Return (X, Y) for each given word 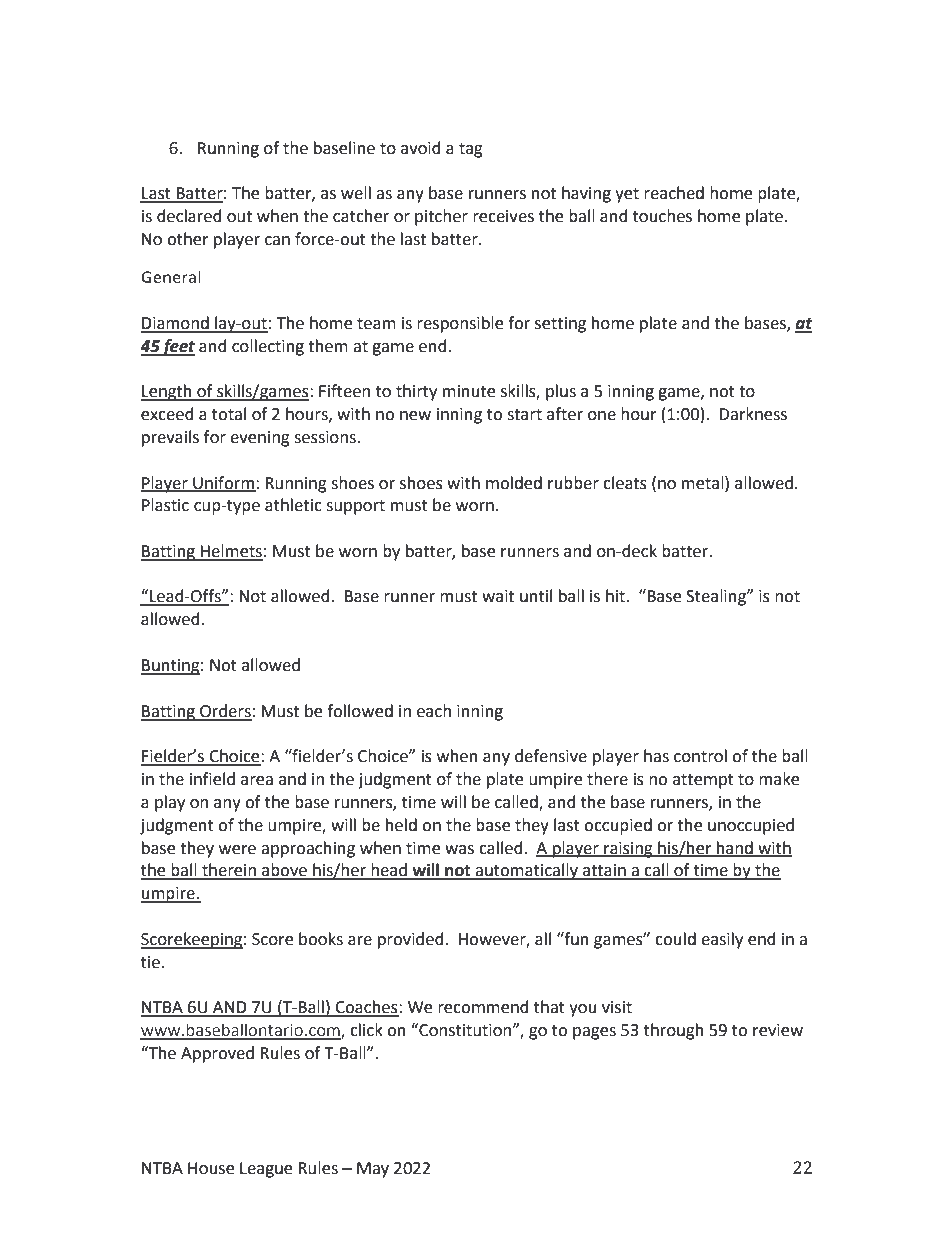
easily (722, 940)
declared (189, 216)
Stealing (717, 597)
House (211, 1168)
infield (212, 779)
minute (469, 391)
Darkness (753, 414)
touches (662, 216)
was (459, 850)
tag (471, 150)
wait (498, 596)
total (229, 414)
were (237, 850)
